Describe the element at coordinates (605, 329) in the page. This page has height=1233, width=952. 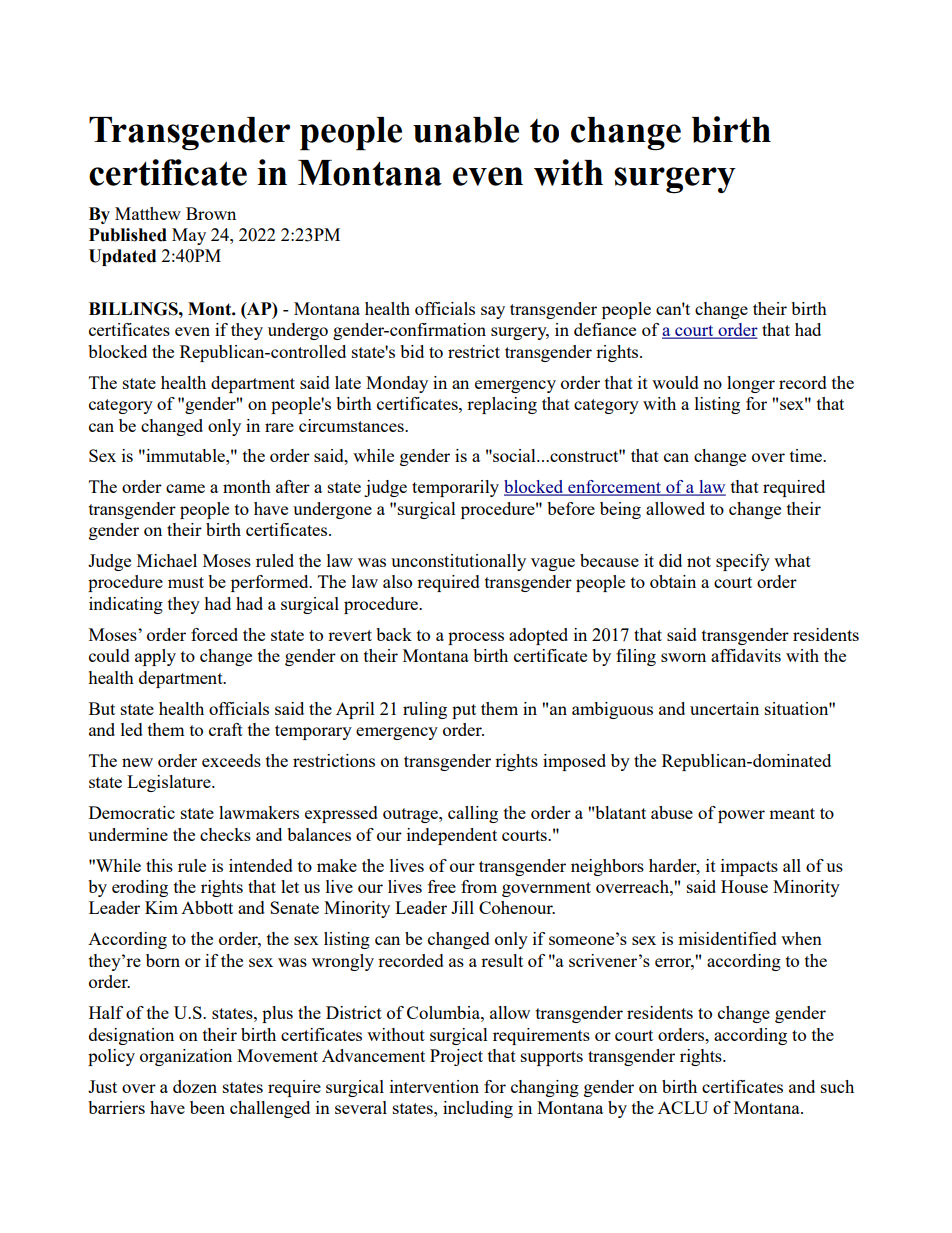
I see `defiance` at that location.
